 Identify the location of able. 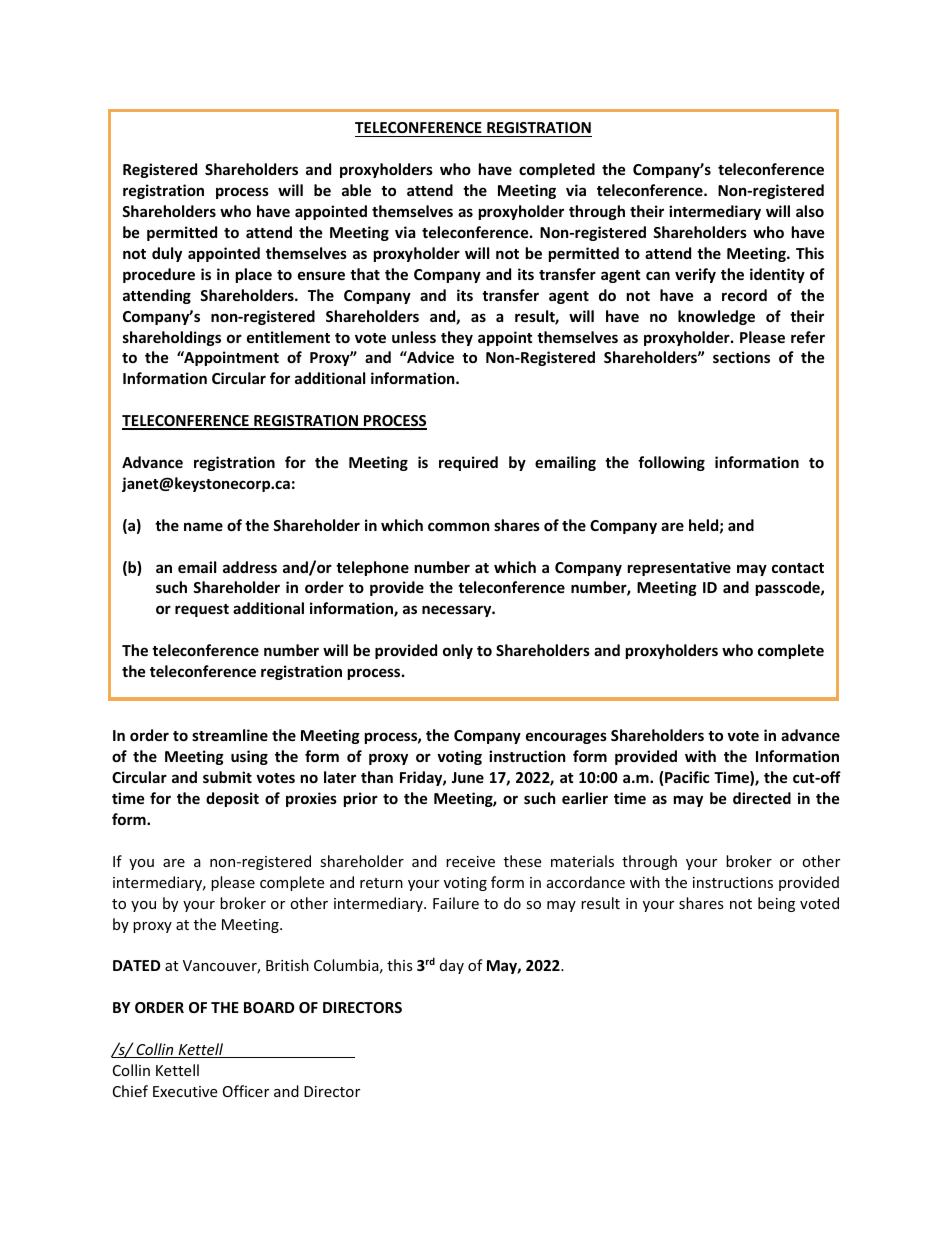
(356, 190).
